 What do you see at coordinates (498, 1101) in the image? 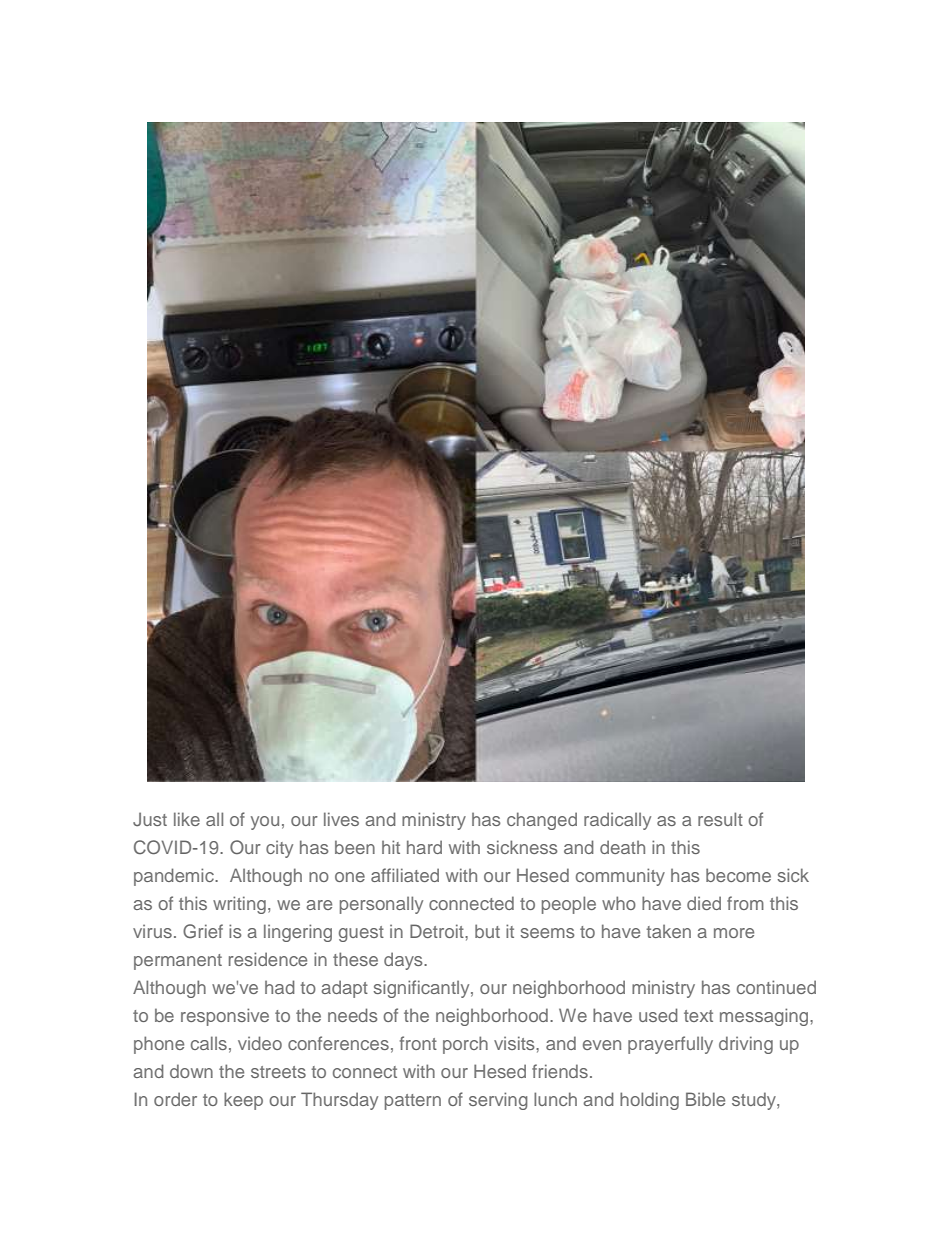
I see `serving` at bounding box center [498, 1101].
